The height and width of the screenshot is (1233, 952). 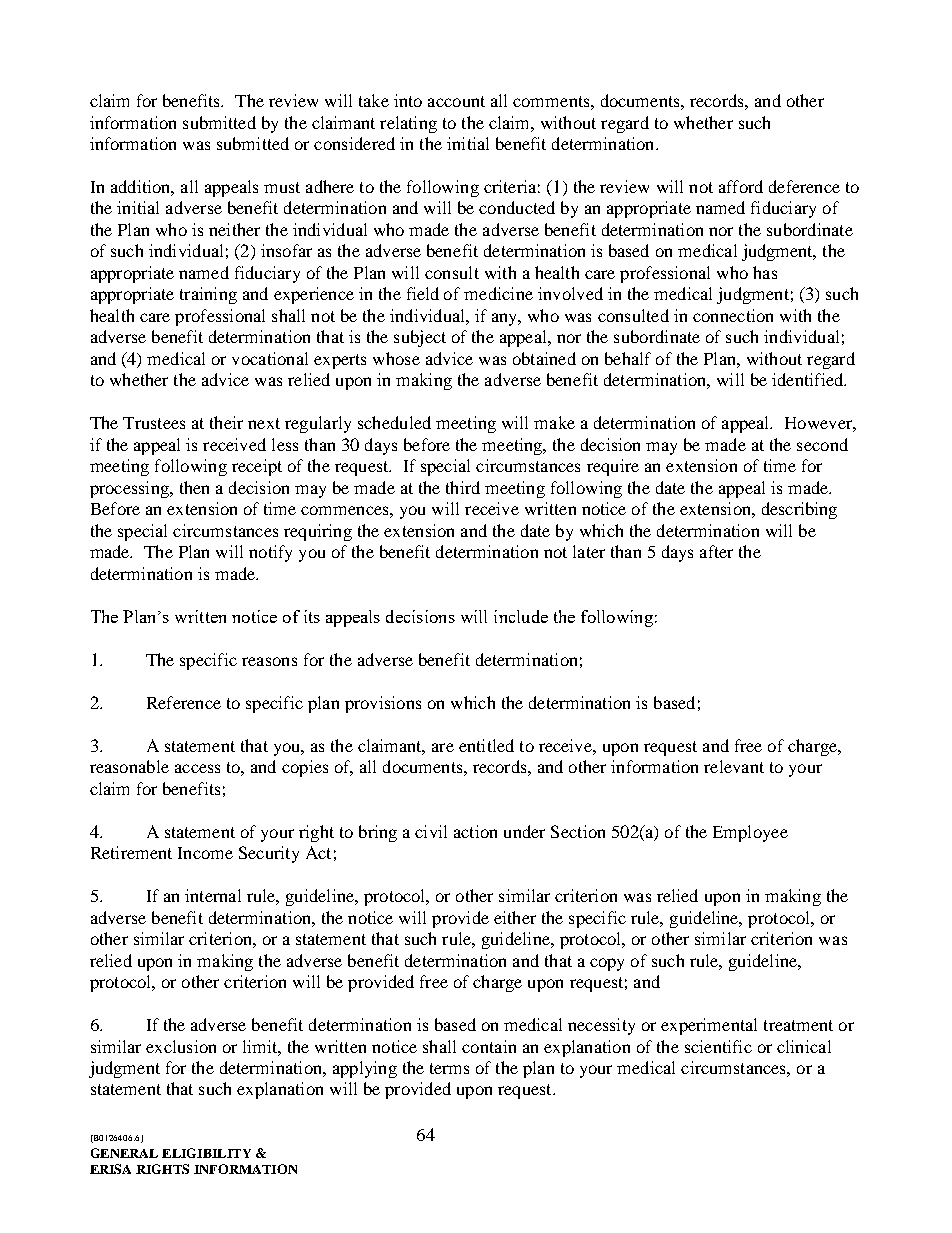 What do you see at coordinates (463, 487) in the screenshot?
I see `third` at bounding box center [463, 487].
